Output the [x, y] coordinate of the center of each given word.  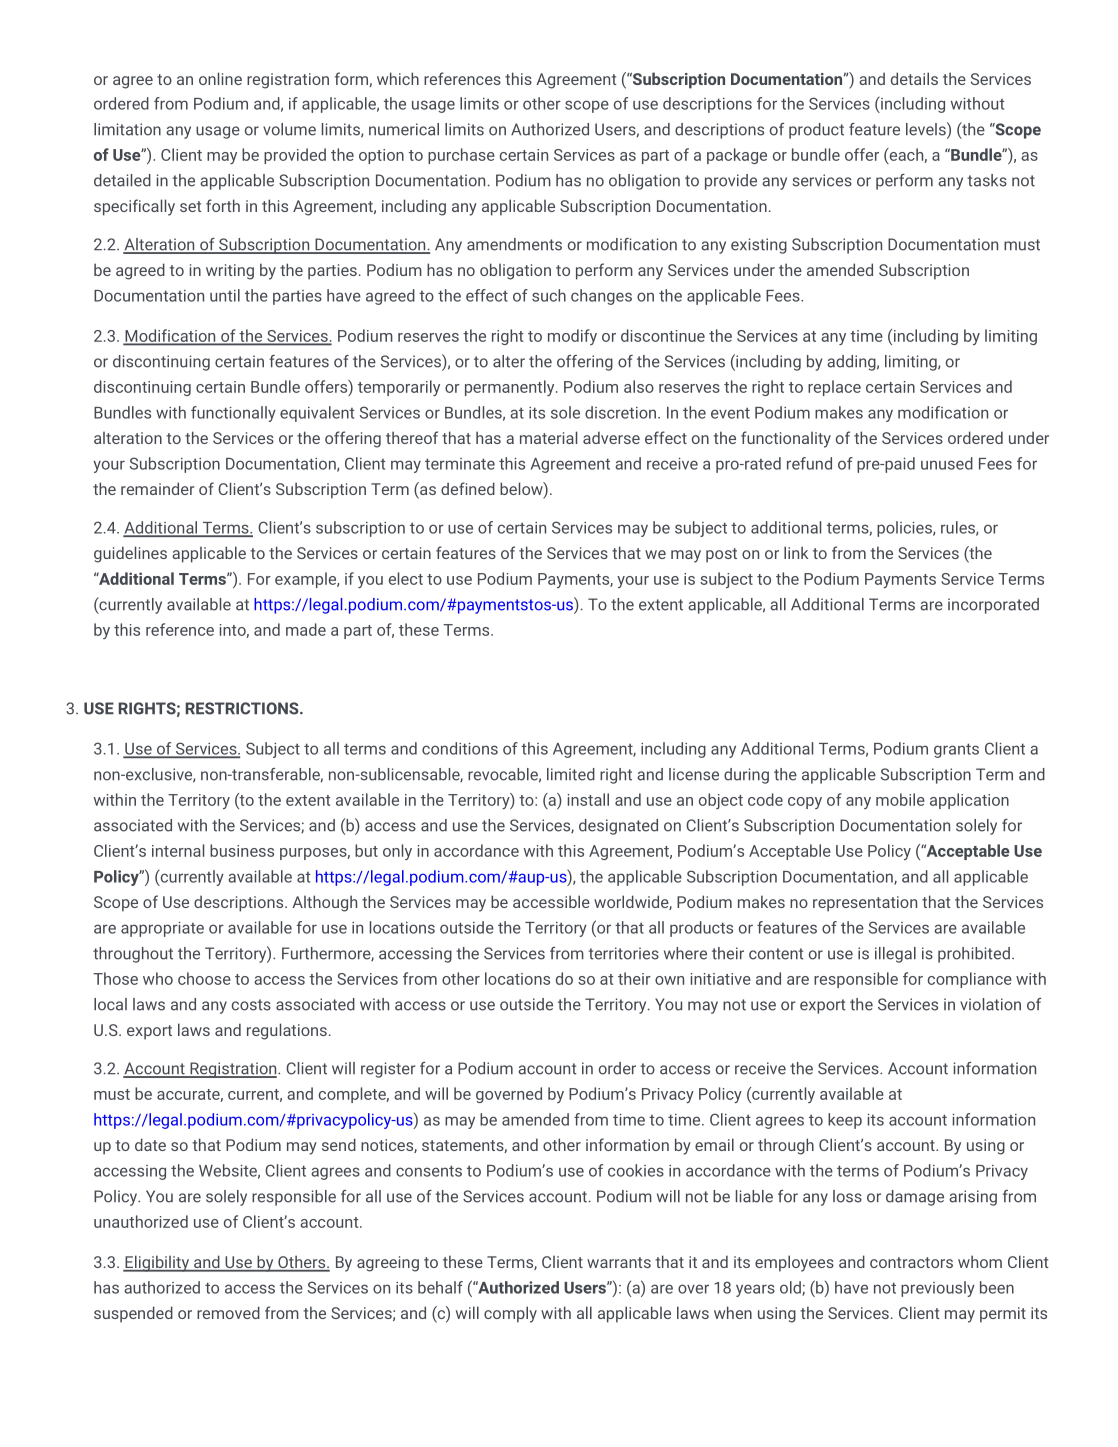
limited [571, 774]
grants [956, 750]
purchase [461, 156]
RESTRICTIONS [243, 708]
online [220, 78]
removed [228, 1312]
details [914, 78]
